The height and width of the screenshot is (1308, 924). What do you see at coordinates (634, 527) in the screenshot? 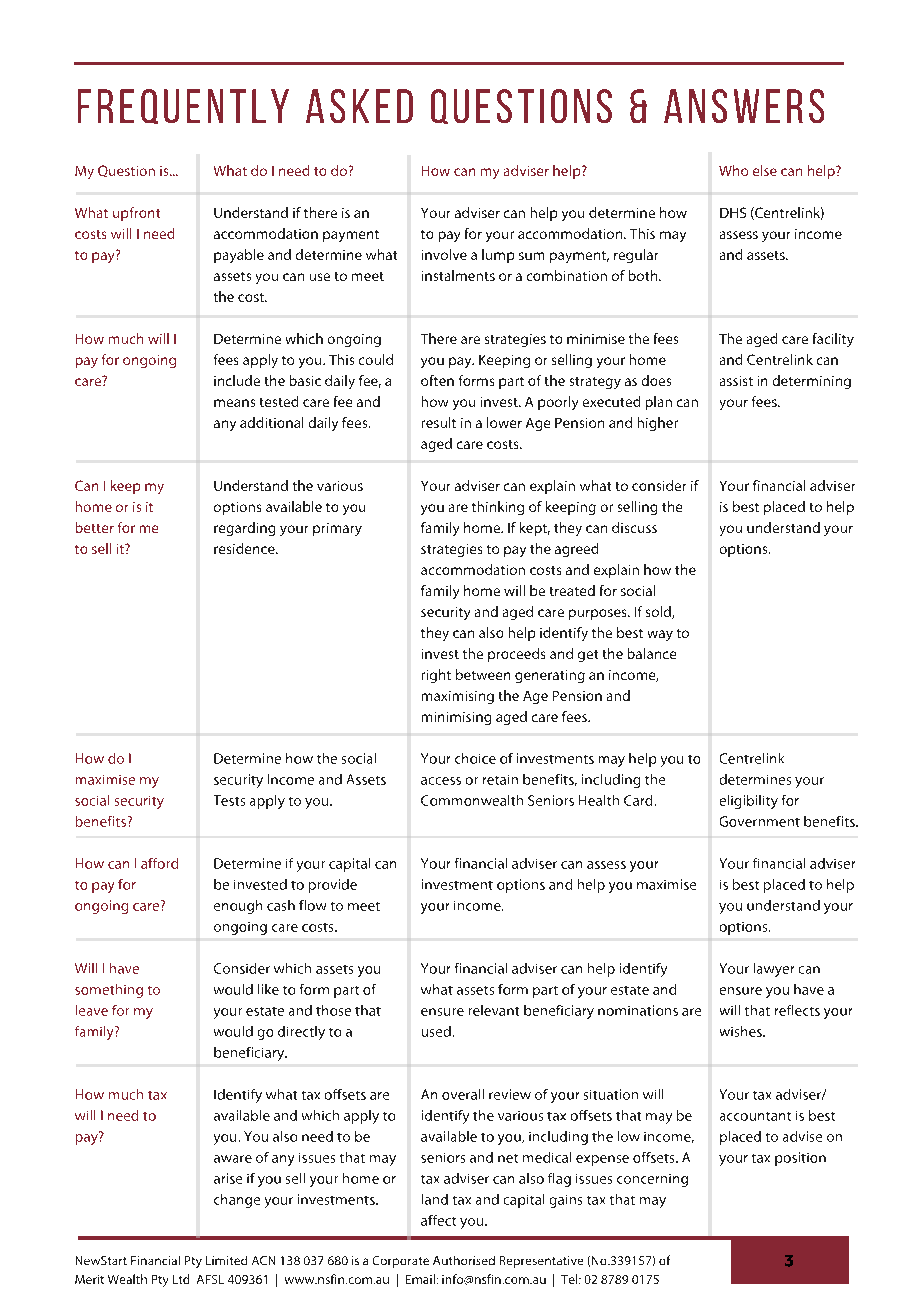
I see `discuss` at bounding box center [634, 527].
